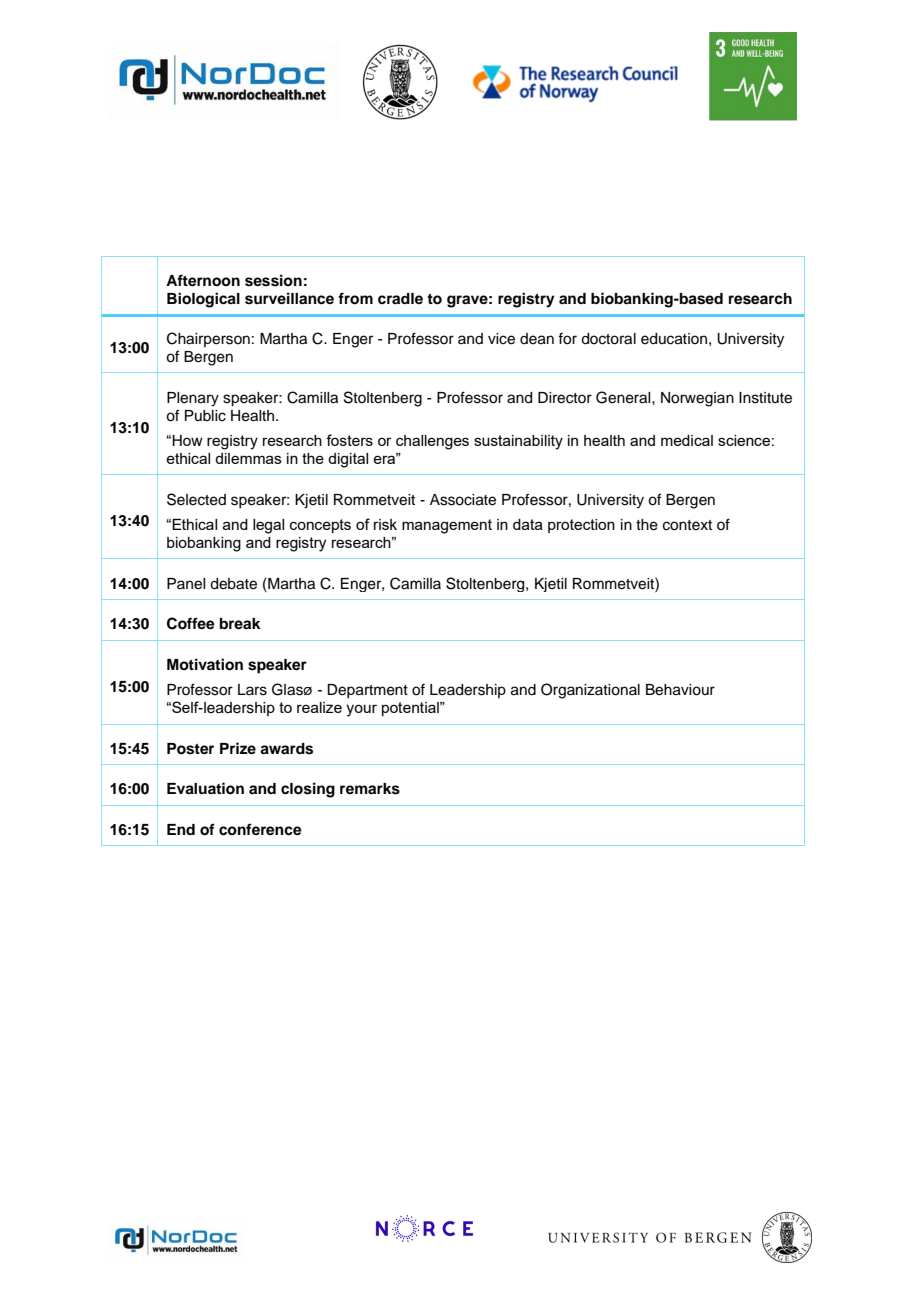 The image size is (924, 1308). What do you see at coordinates (447, 526) in the image?
I see `management` at bounding box center [447, 526].
